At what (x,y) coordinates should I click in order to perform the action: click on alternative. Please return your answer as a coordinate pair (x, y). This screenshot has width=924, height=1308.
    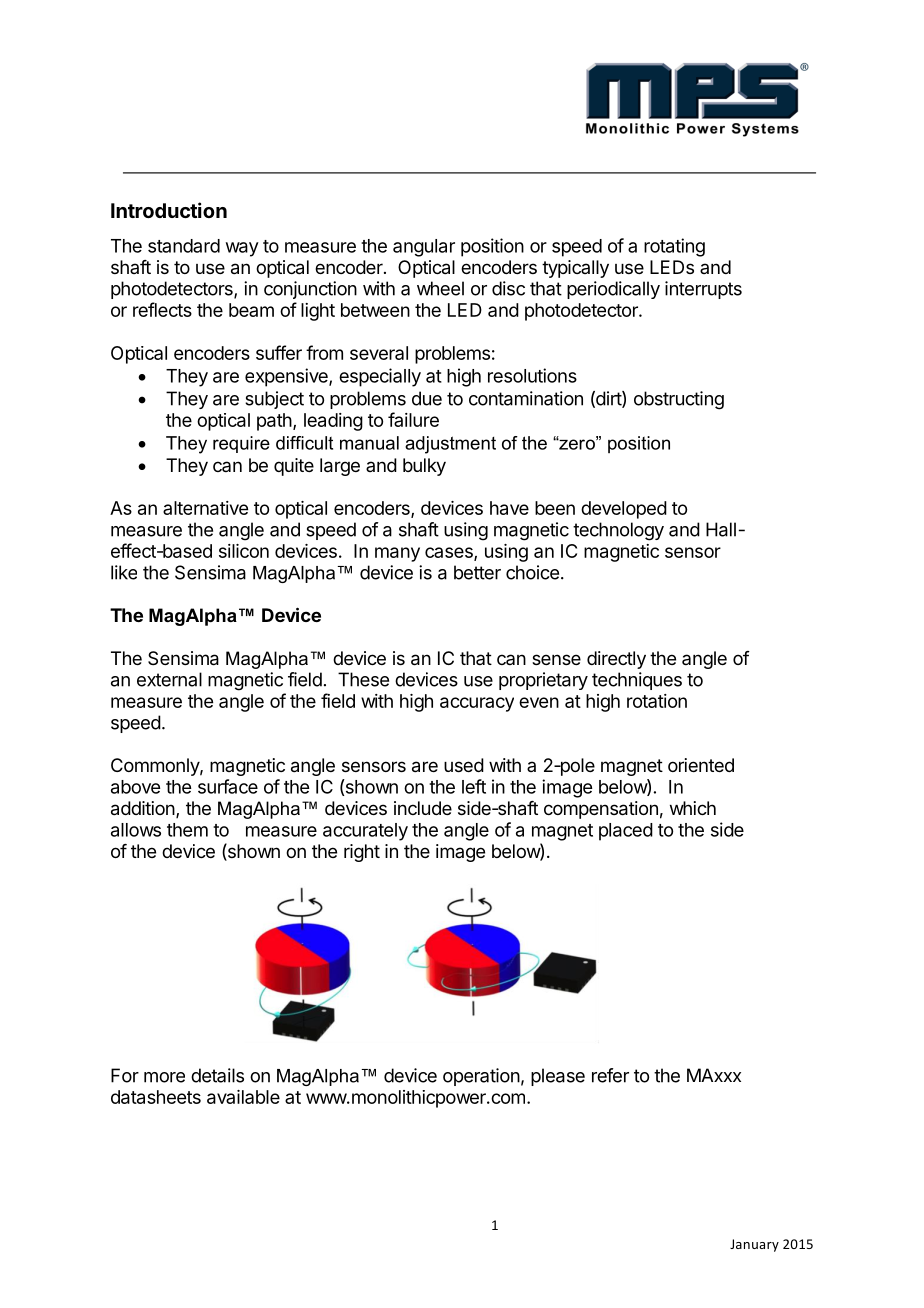
    Looking at the image, I should click on (205, 508).
